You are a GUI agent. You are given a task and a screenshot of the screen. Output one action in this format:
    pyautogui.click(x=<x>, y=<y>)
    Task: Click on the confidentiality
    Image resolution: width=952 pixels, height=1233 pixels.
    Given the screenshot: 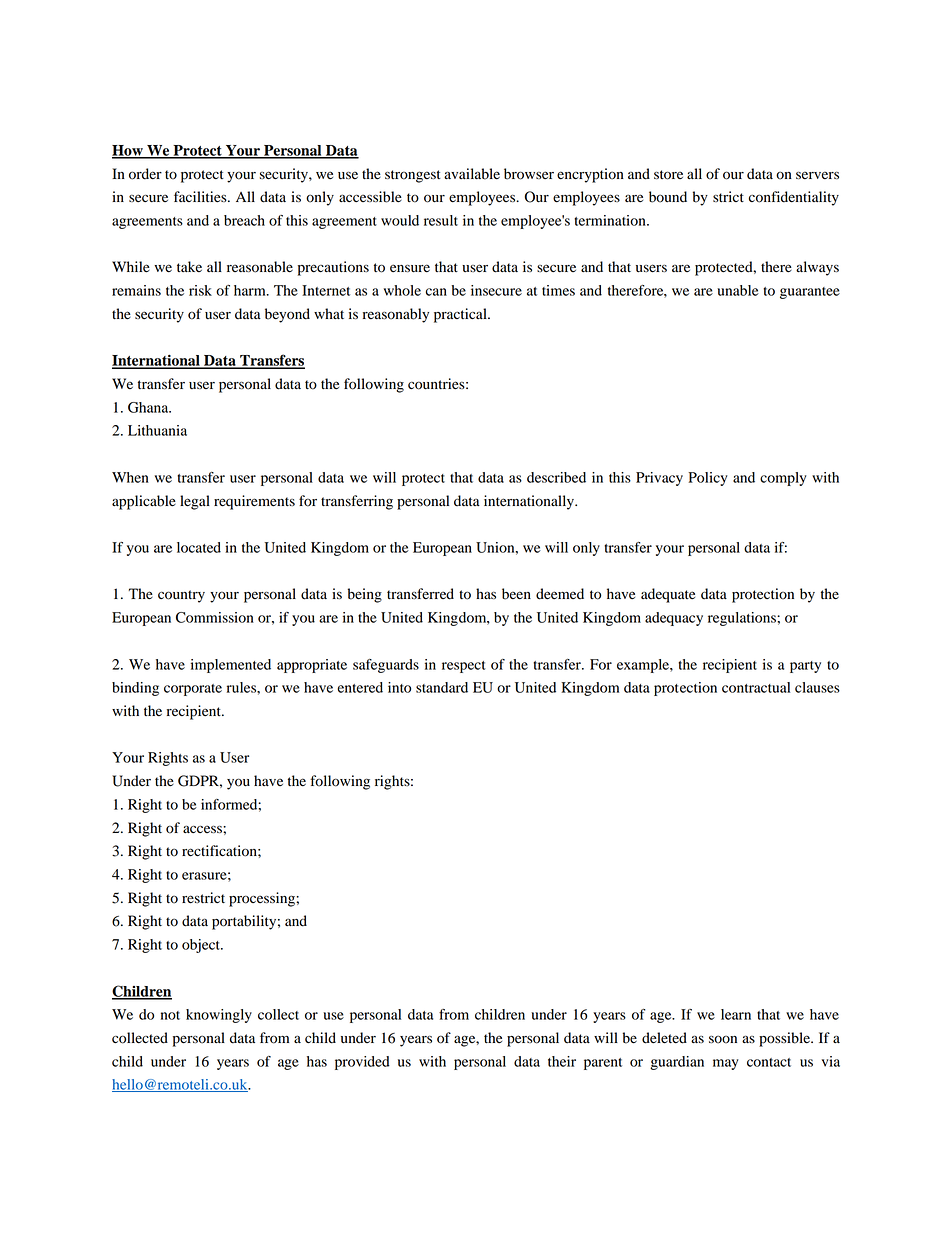 What is the action you would take?
    pyautogui.click(x=794, y=198)
